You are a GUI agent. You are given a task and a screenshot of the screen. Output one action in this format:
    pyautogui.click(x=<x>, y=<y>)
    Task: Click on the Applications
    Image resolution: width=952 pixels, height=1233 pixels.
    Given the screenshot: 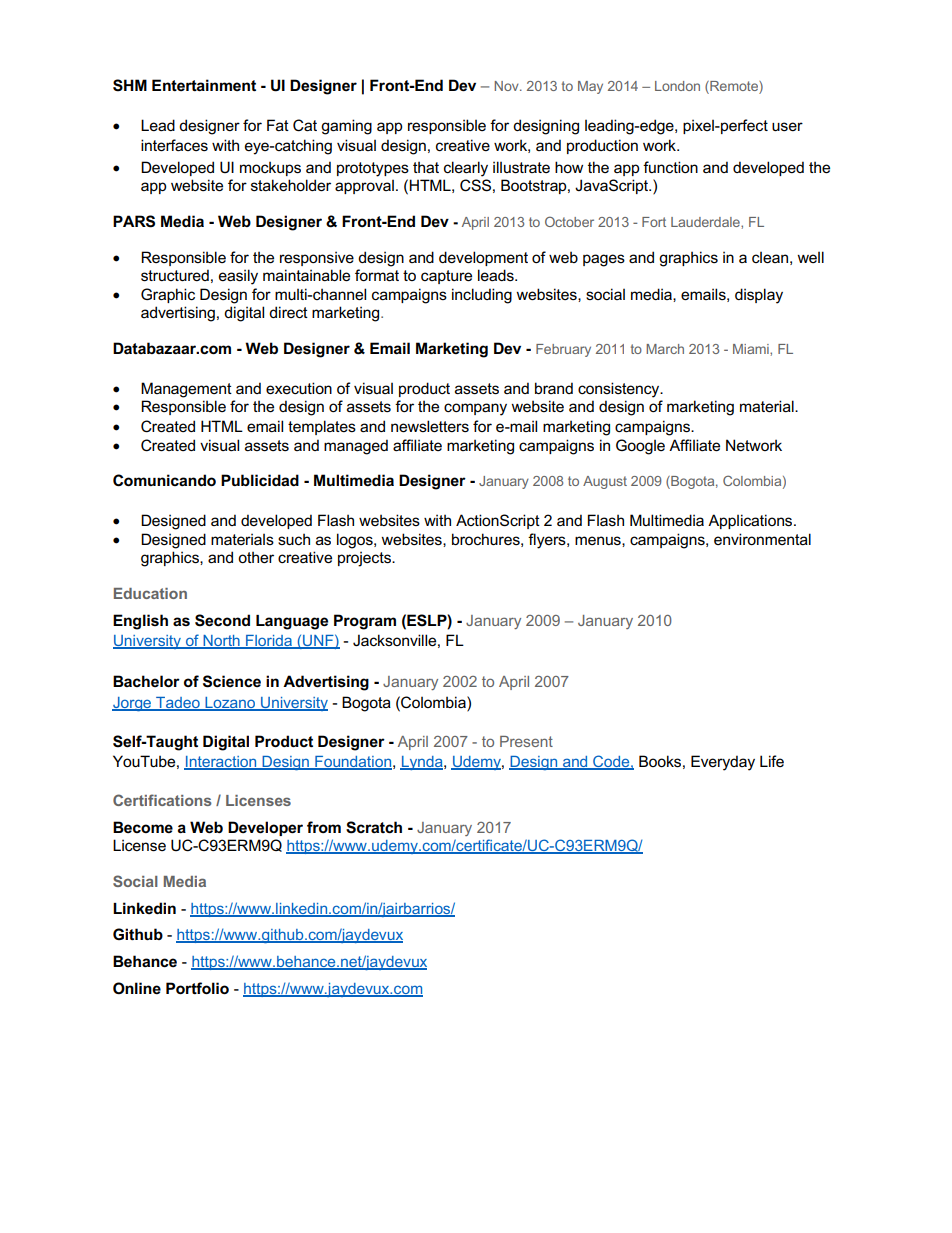 What is the action you would take?
    pyautogui.click(x=751, y=521)
